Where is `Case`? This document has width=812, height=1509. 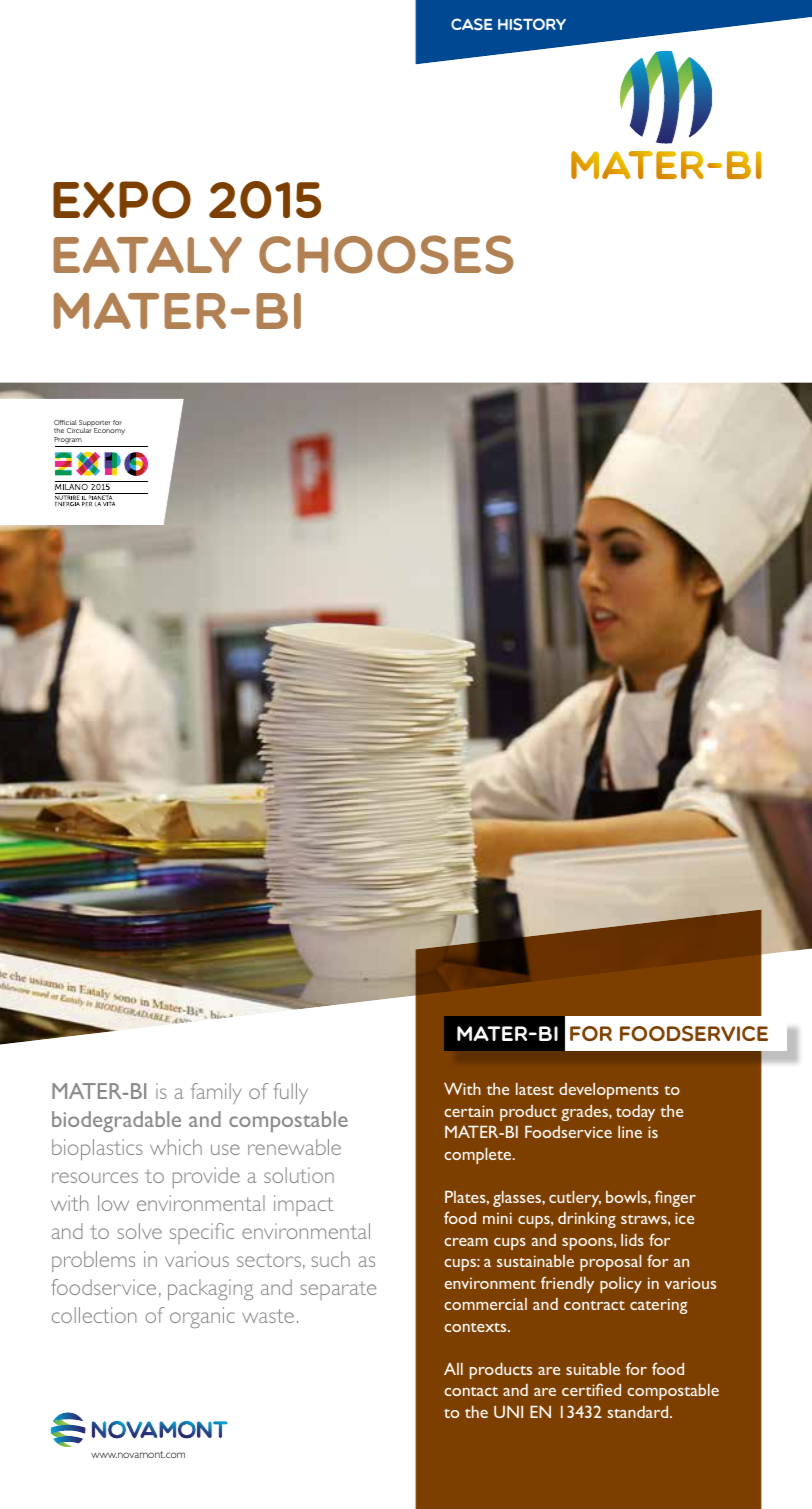
Case is located at coordinates (472, 24).
